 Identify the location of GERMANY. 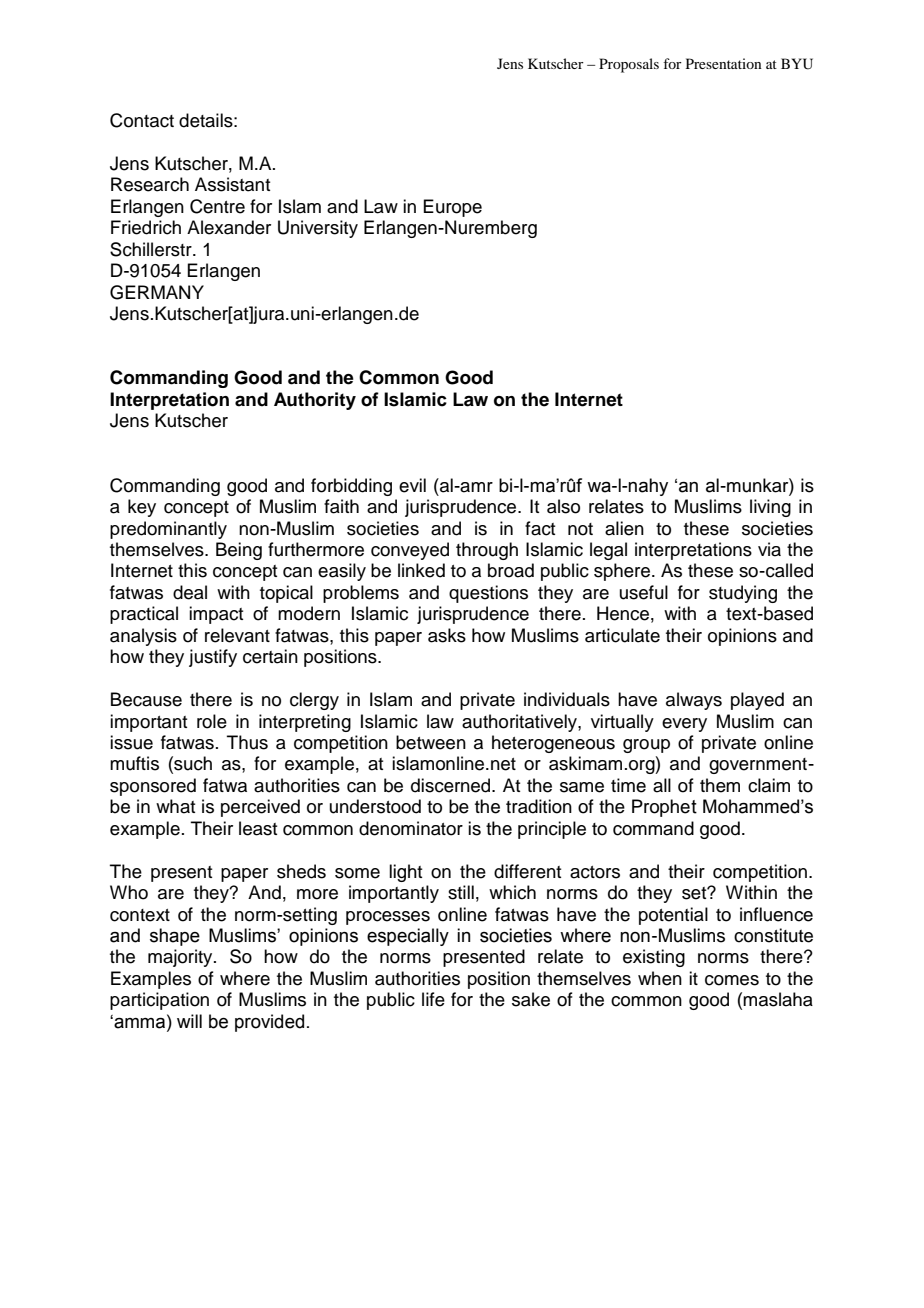
(157, 292).
